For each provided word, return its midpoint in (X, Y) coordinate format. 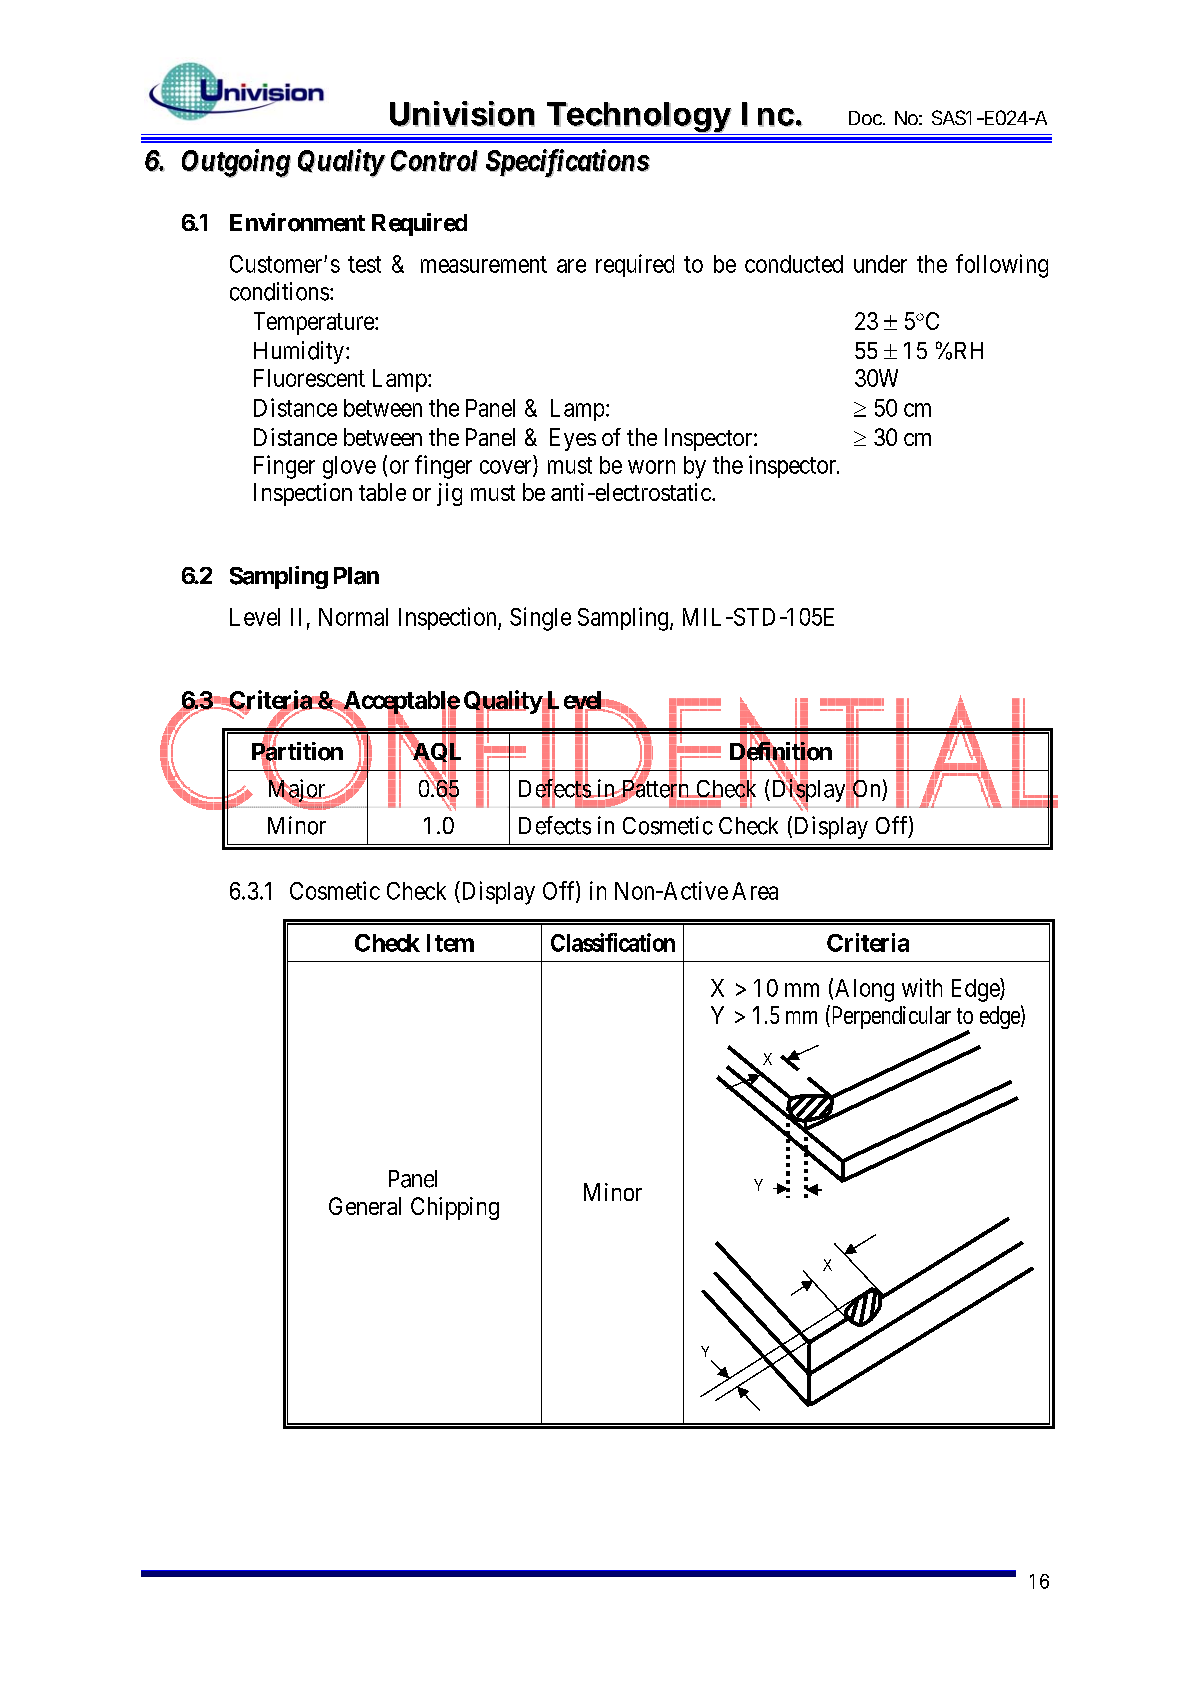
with (922, 987)
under (880, 264)
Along (864, 990)
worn (651, 467)
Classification (613, 942)
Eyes (573, 439)
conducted (794, 264)
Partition (297, 752)
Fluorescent (309, 378)
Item (450, 943)
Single (540, 619)
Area (755, 891)
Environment (297, 222)
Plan (356, 576)
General (365, 1206)
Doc (865, 118)
